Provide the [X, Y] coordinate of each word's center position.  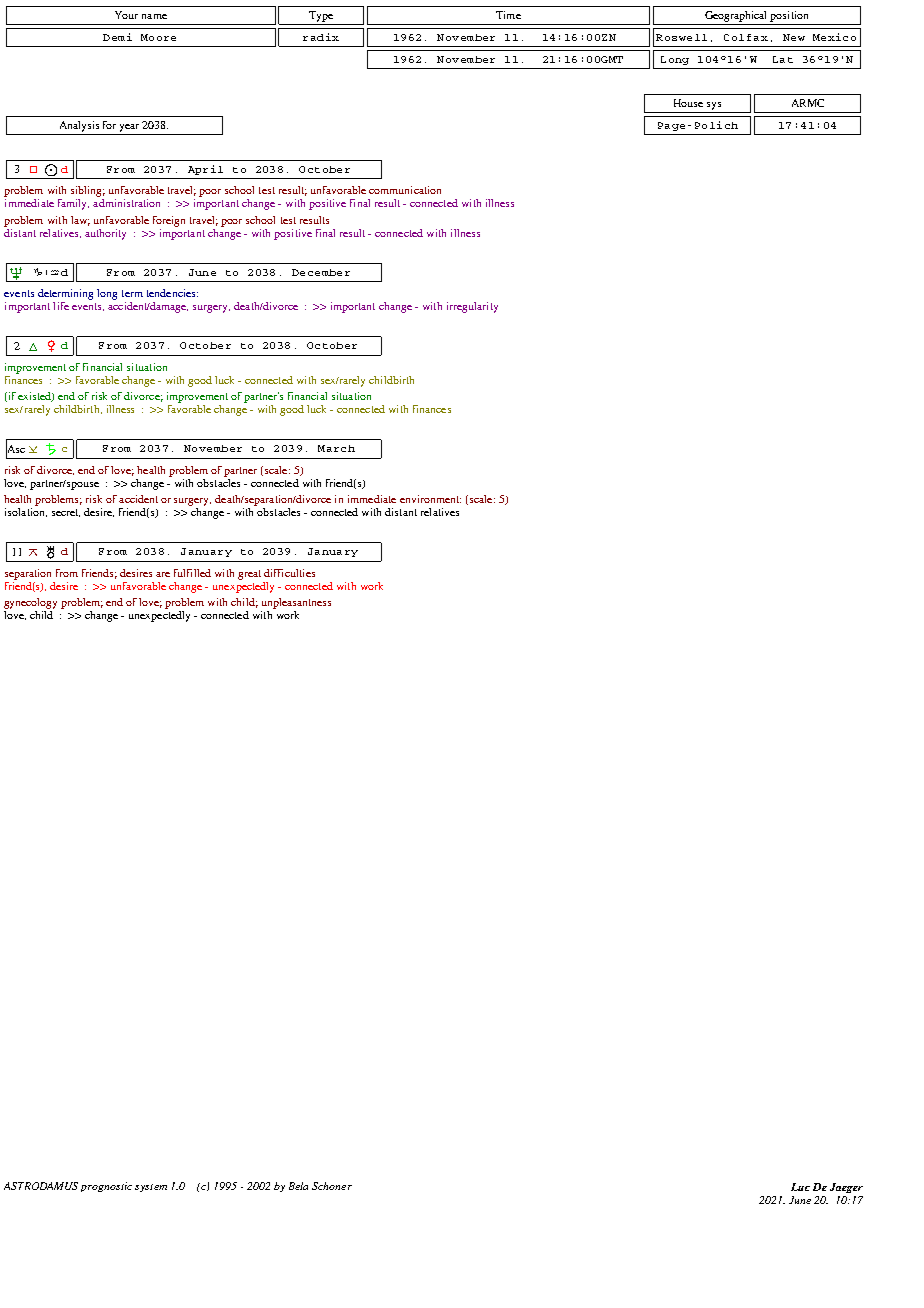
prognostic [106, 1187]
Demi [117, 37]
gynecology [30, 603]
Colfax [746, 37]
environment [430, 499]
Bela [298, 1186]
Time [508, 15]
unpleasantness [296, 603]
